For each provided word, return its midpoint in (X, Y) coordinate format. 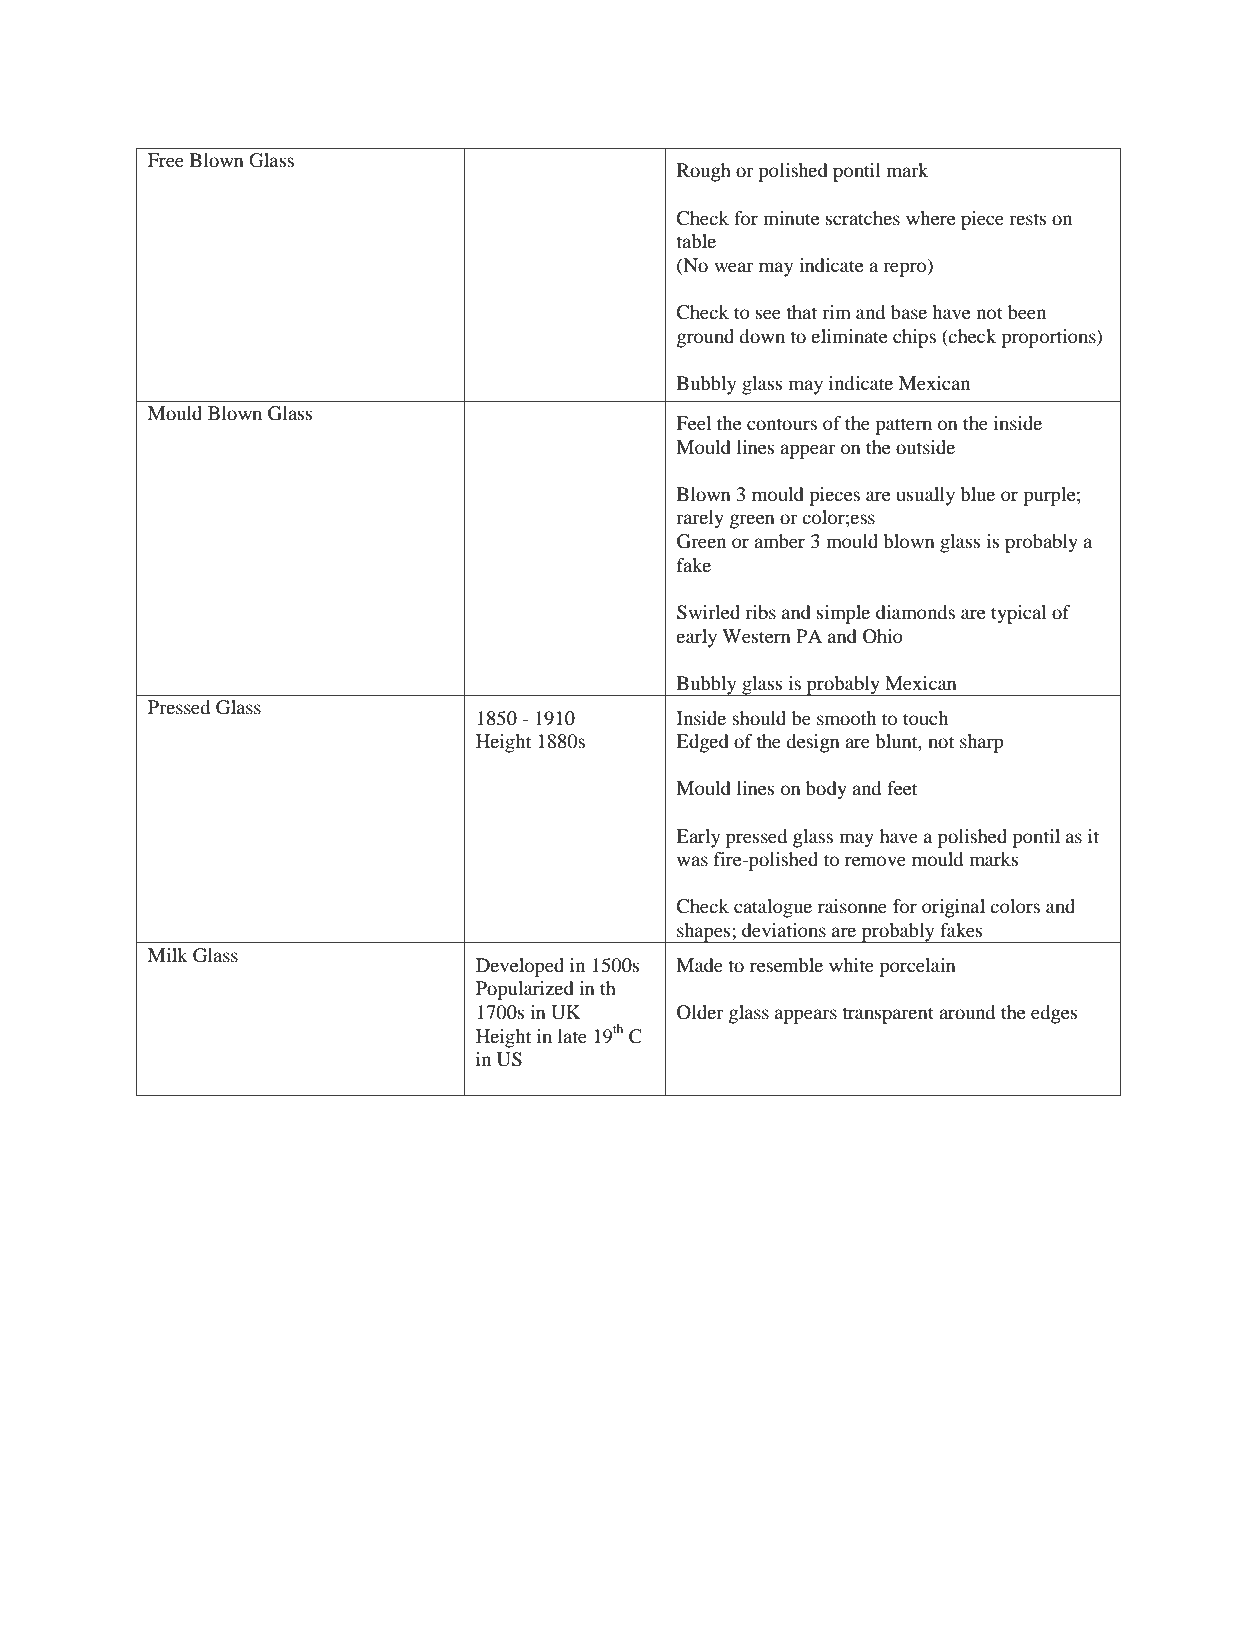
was (692, 861)
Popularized (525, 990)
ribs (760, 612)
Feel (693, 423)
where (930, 218)
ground (705, 338)
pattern (903, 426)
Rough (704, 172)
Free (166, 160)
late (572, 1036)
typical (1018, 614)
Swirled (708, 612)
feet (902, 788)
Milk (168, 955)
